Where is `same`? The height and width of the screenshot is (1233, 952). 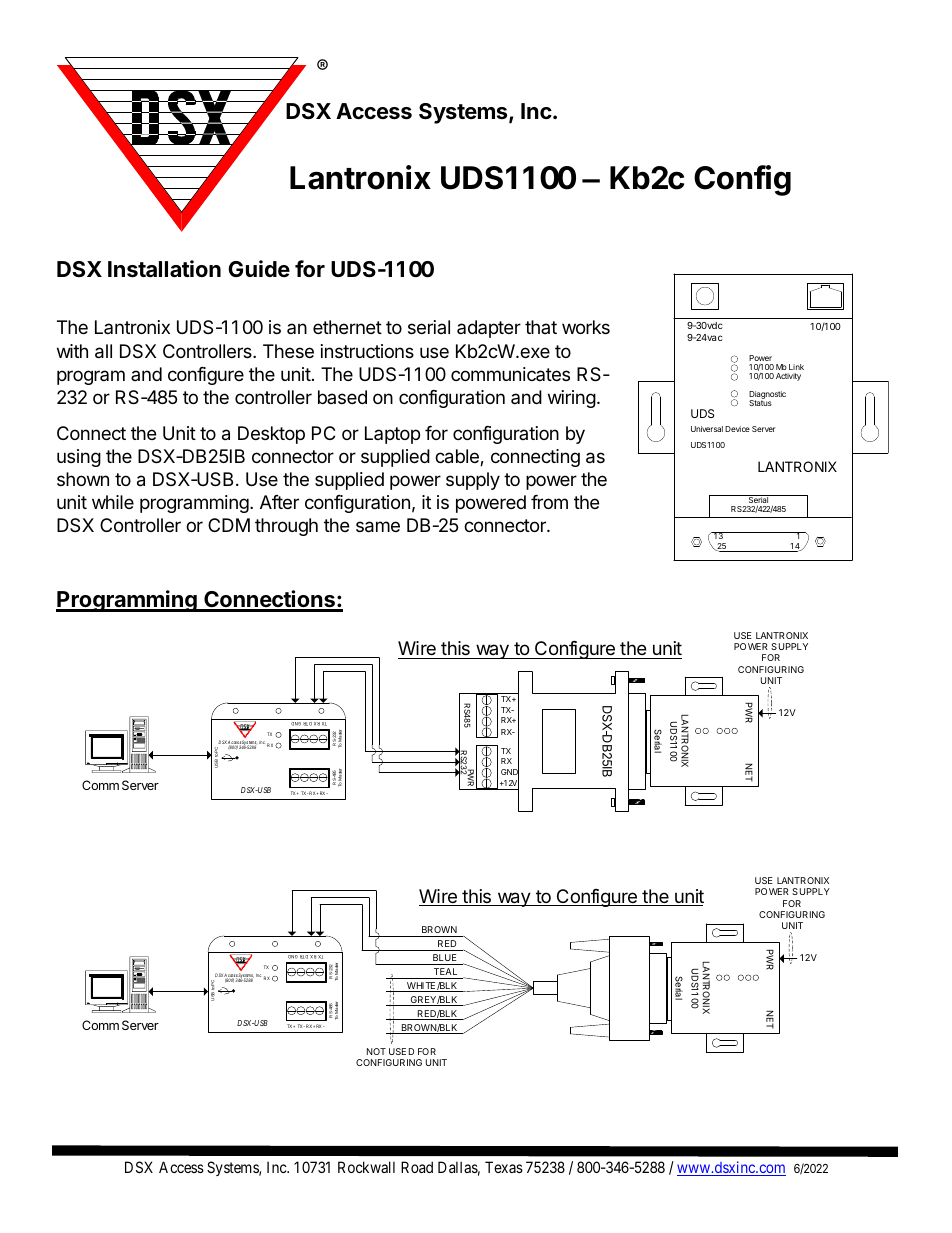
same is located at coordinates (378, 527).
